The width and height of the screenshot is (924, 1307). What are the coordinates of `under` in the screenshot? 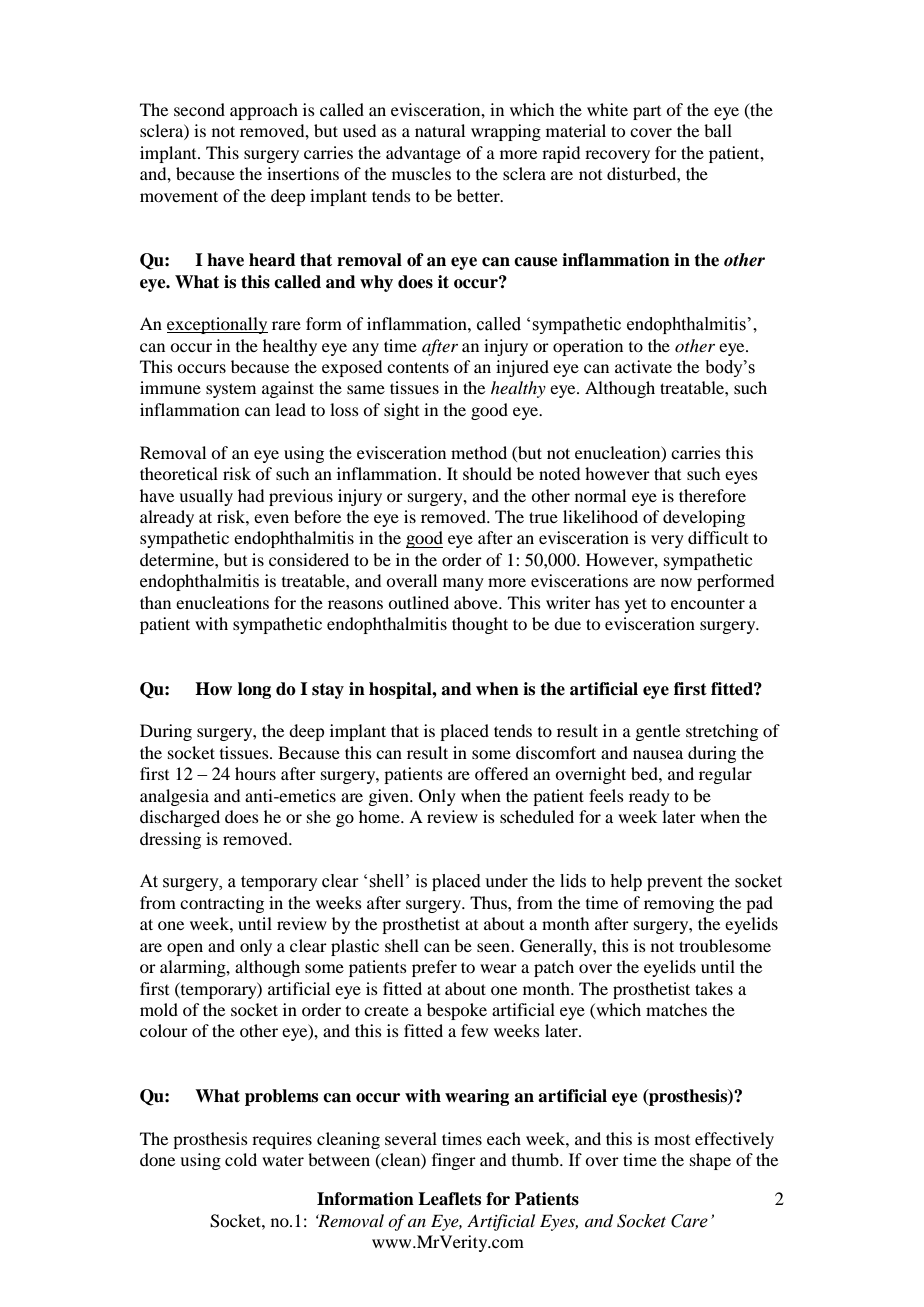 It's located at (506, 881).
